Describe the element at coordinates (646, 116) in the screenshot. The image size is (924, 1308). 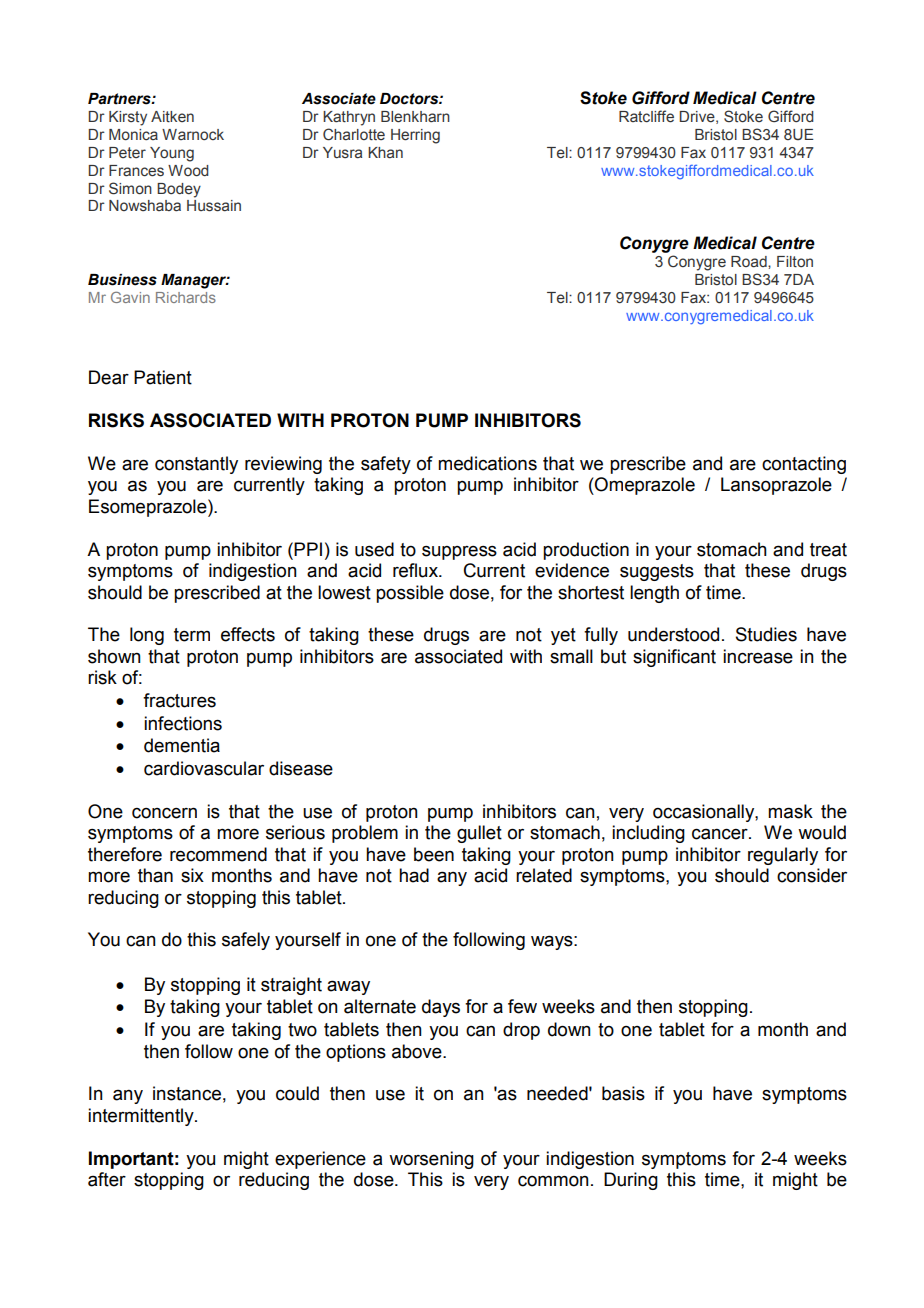
I see `Ratcliffe` at that location.
